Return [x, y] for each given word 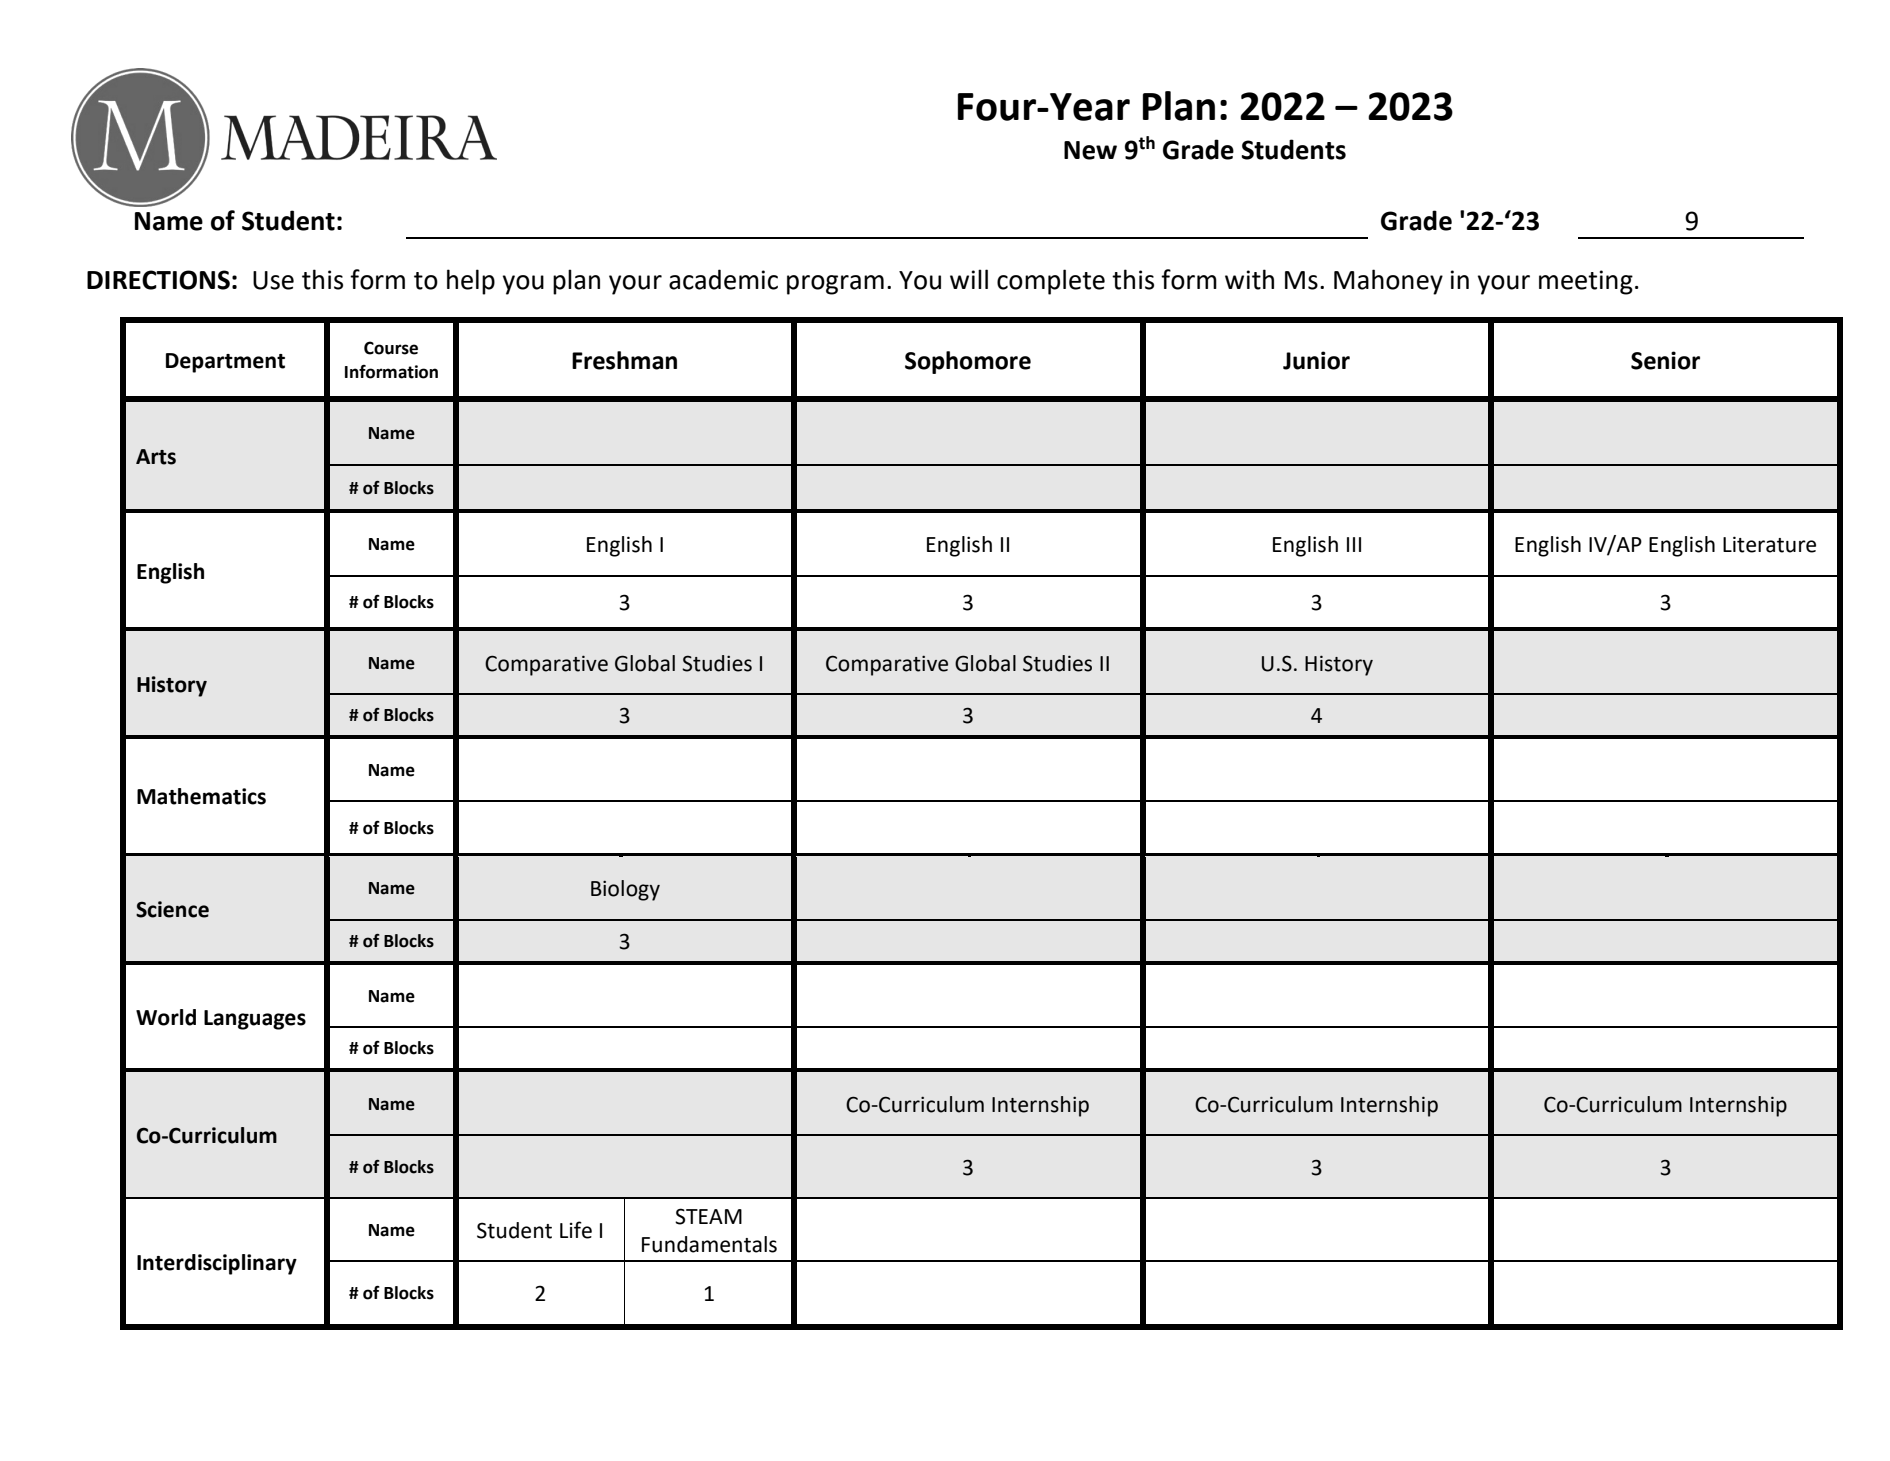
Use [273, 280]
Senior [1665, 360]
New [1090, 150]
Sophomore [968, 362]
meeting [1586, 282]
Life [576, 1230]
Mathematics [201, 796]
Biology [625, 890]
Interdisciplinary [217, 1264]
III [1354, 544]
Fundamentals [709, 1244]
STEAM [708, 1216]
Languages [255, 1020]
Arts [156, 457]
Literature [1769, 544]
